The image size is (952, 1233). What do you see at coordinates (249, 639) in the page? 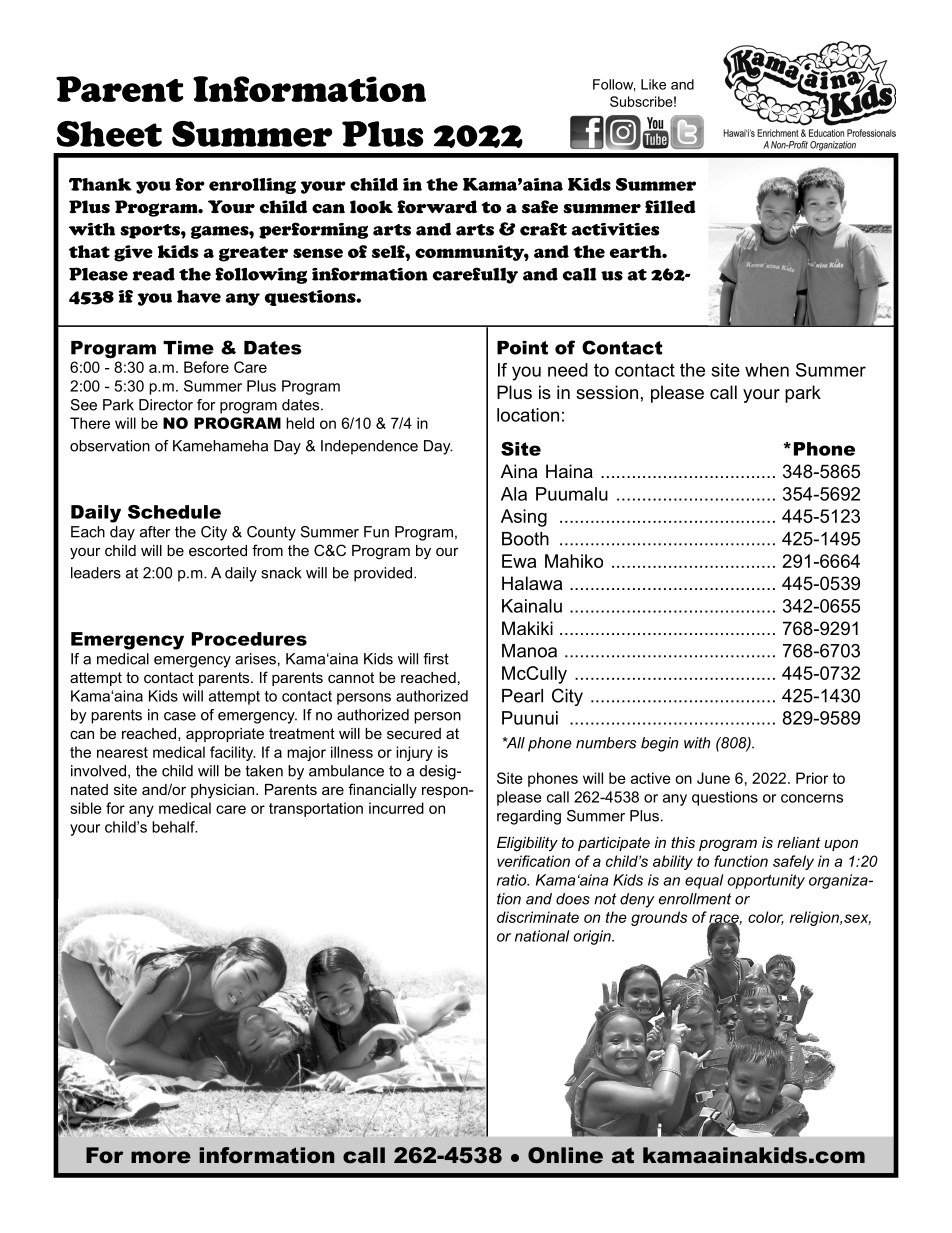
I see `Procedures` at bounding box center [249, 639].
